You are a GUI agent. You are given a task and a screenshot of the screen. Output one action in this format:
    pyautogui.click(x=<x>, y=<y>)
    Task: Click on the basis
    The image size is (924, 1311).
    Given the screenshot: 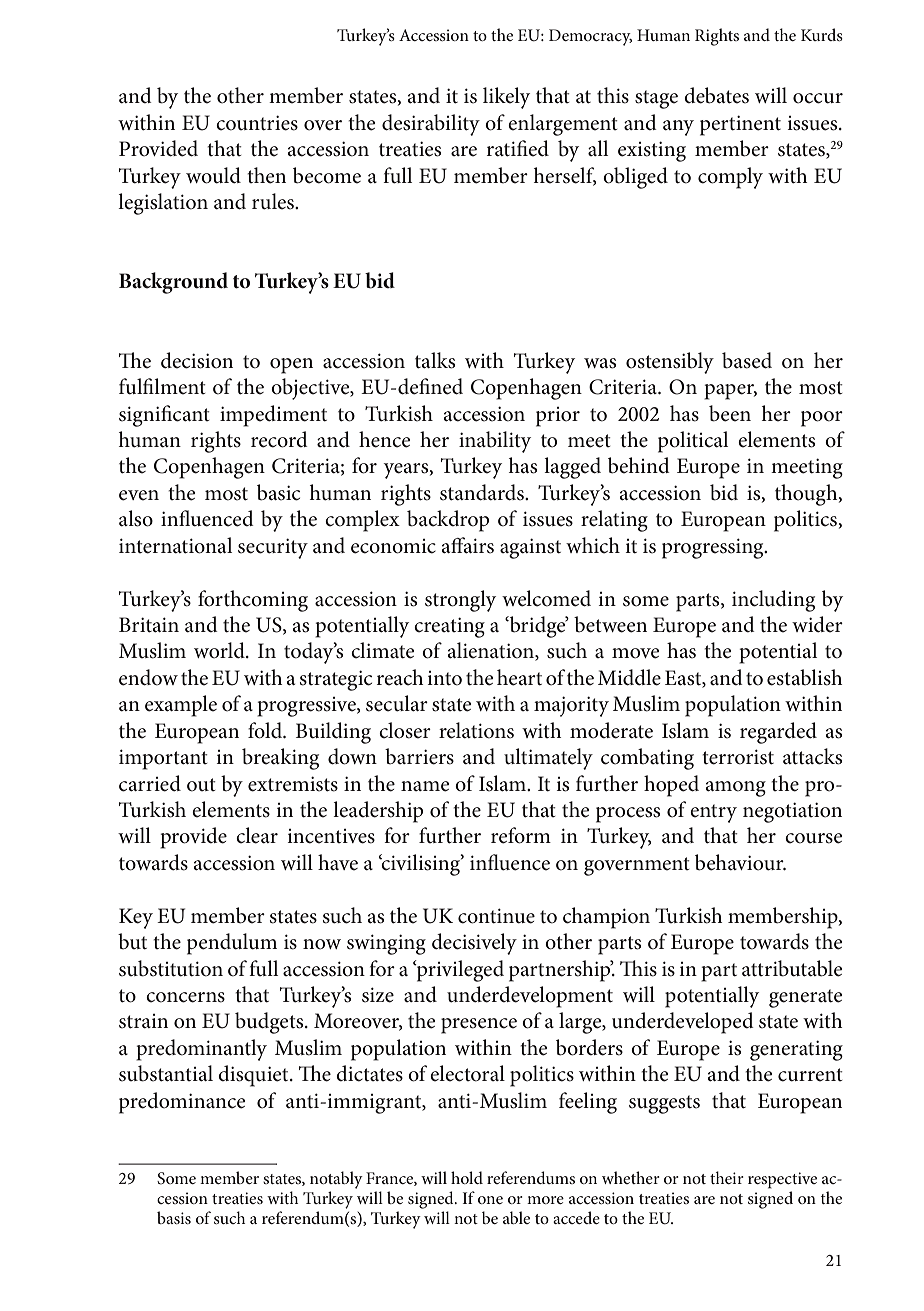 What is the action you would take?
    pyautogui.click(x=174, y=1217)
